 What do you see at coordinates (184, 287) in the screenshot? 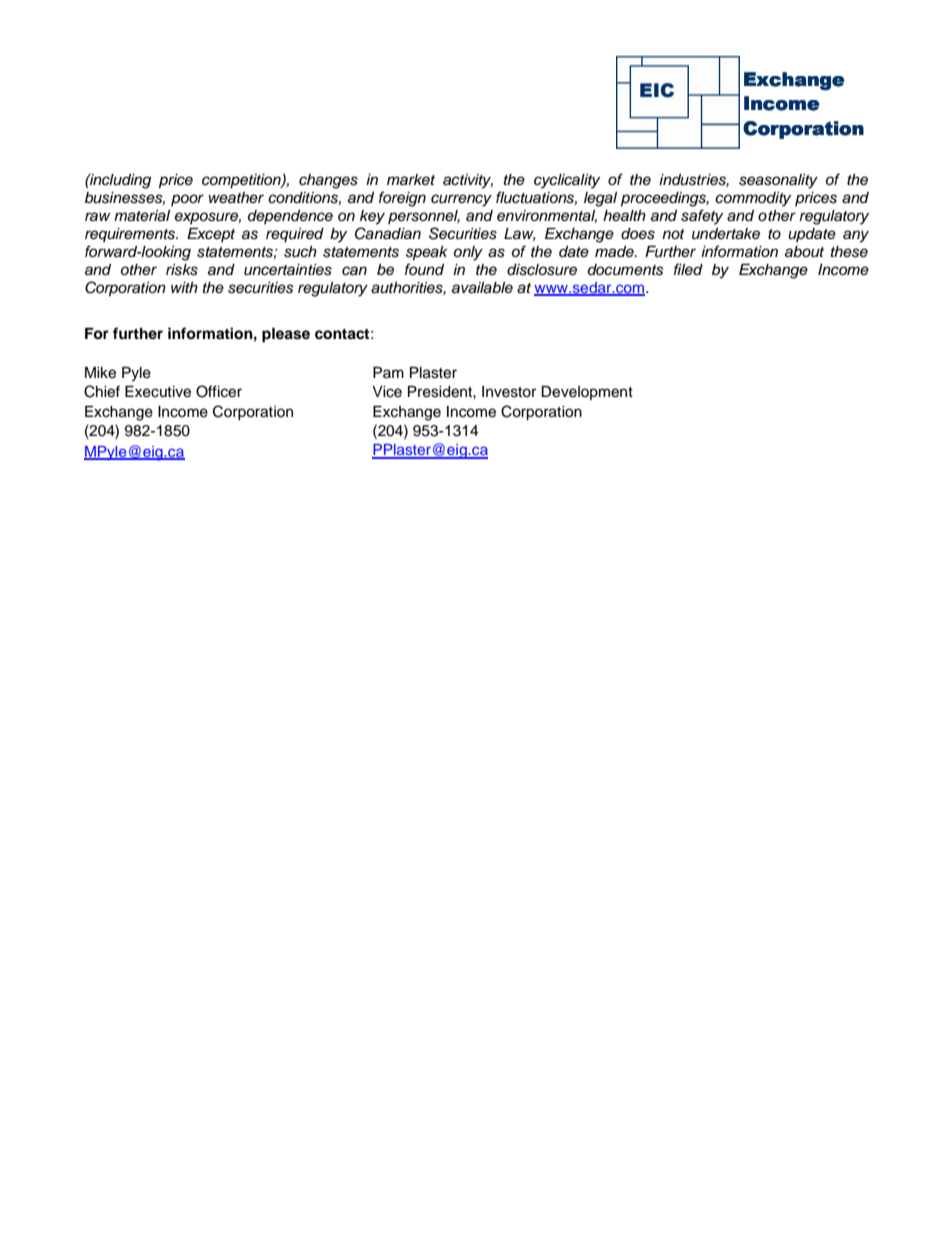
I see `with` at bounding box center [184, 287].
